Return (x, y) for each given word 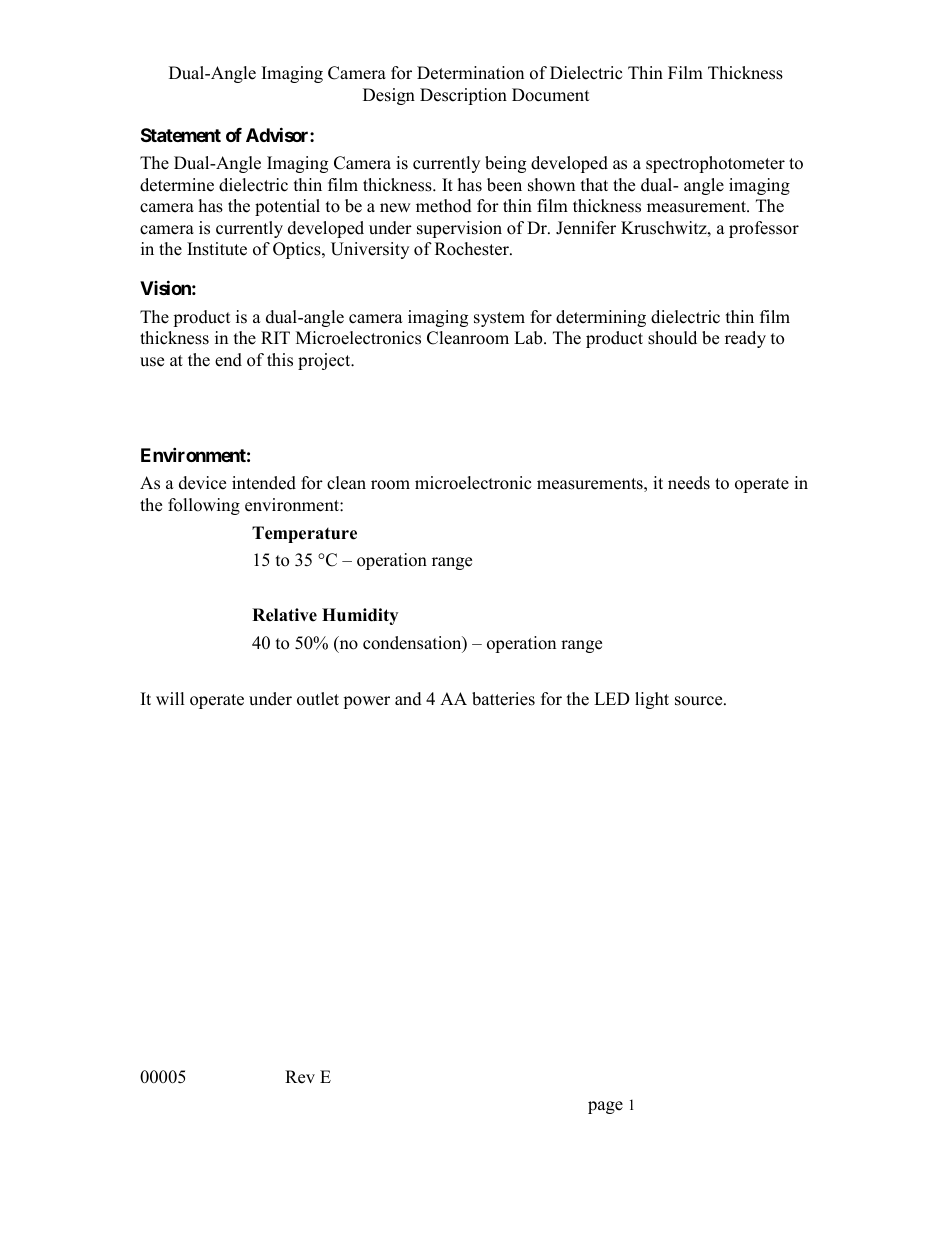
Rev (300, 1077)
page (605, 1107)
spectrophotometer (715, 164)
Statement (181, 135)
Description (463, 96)
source (700, 701)
